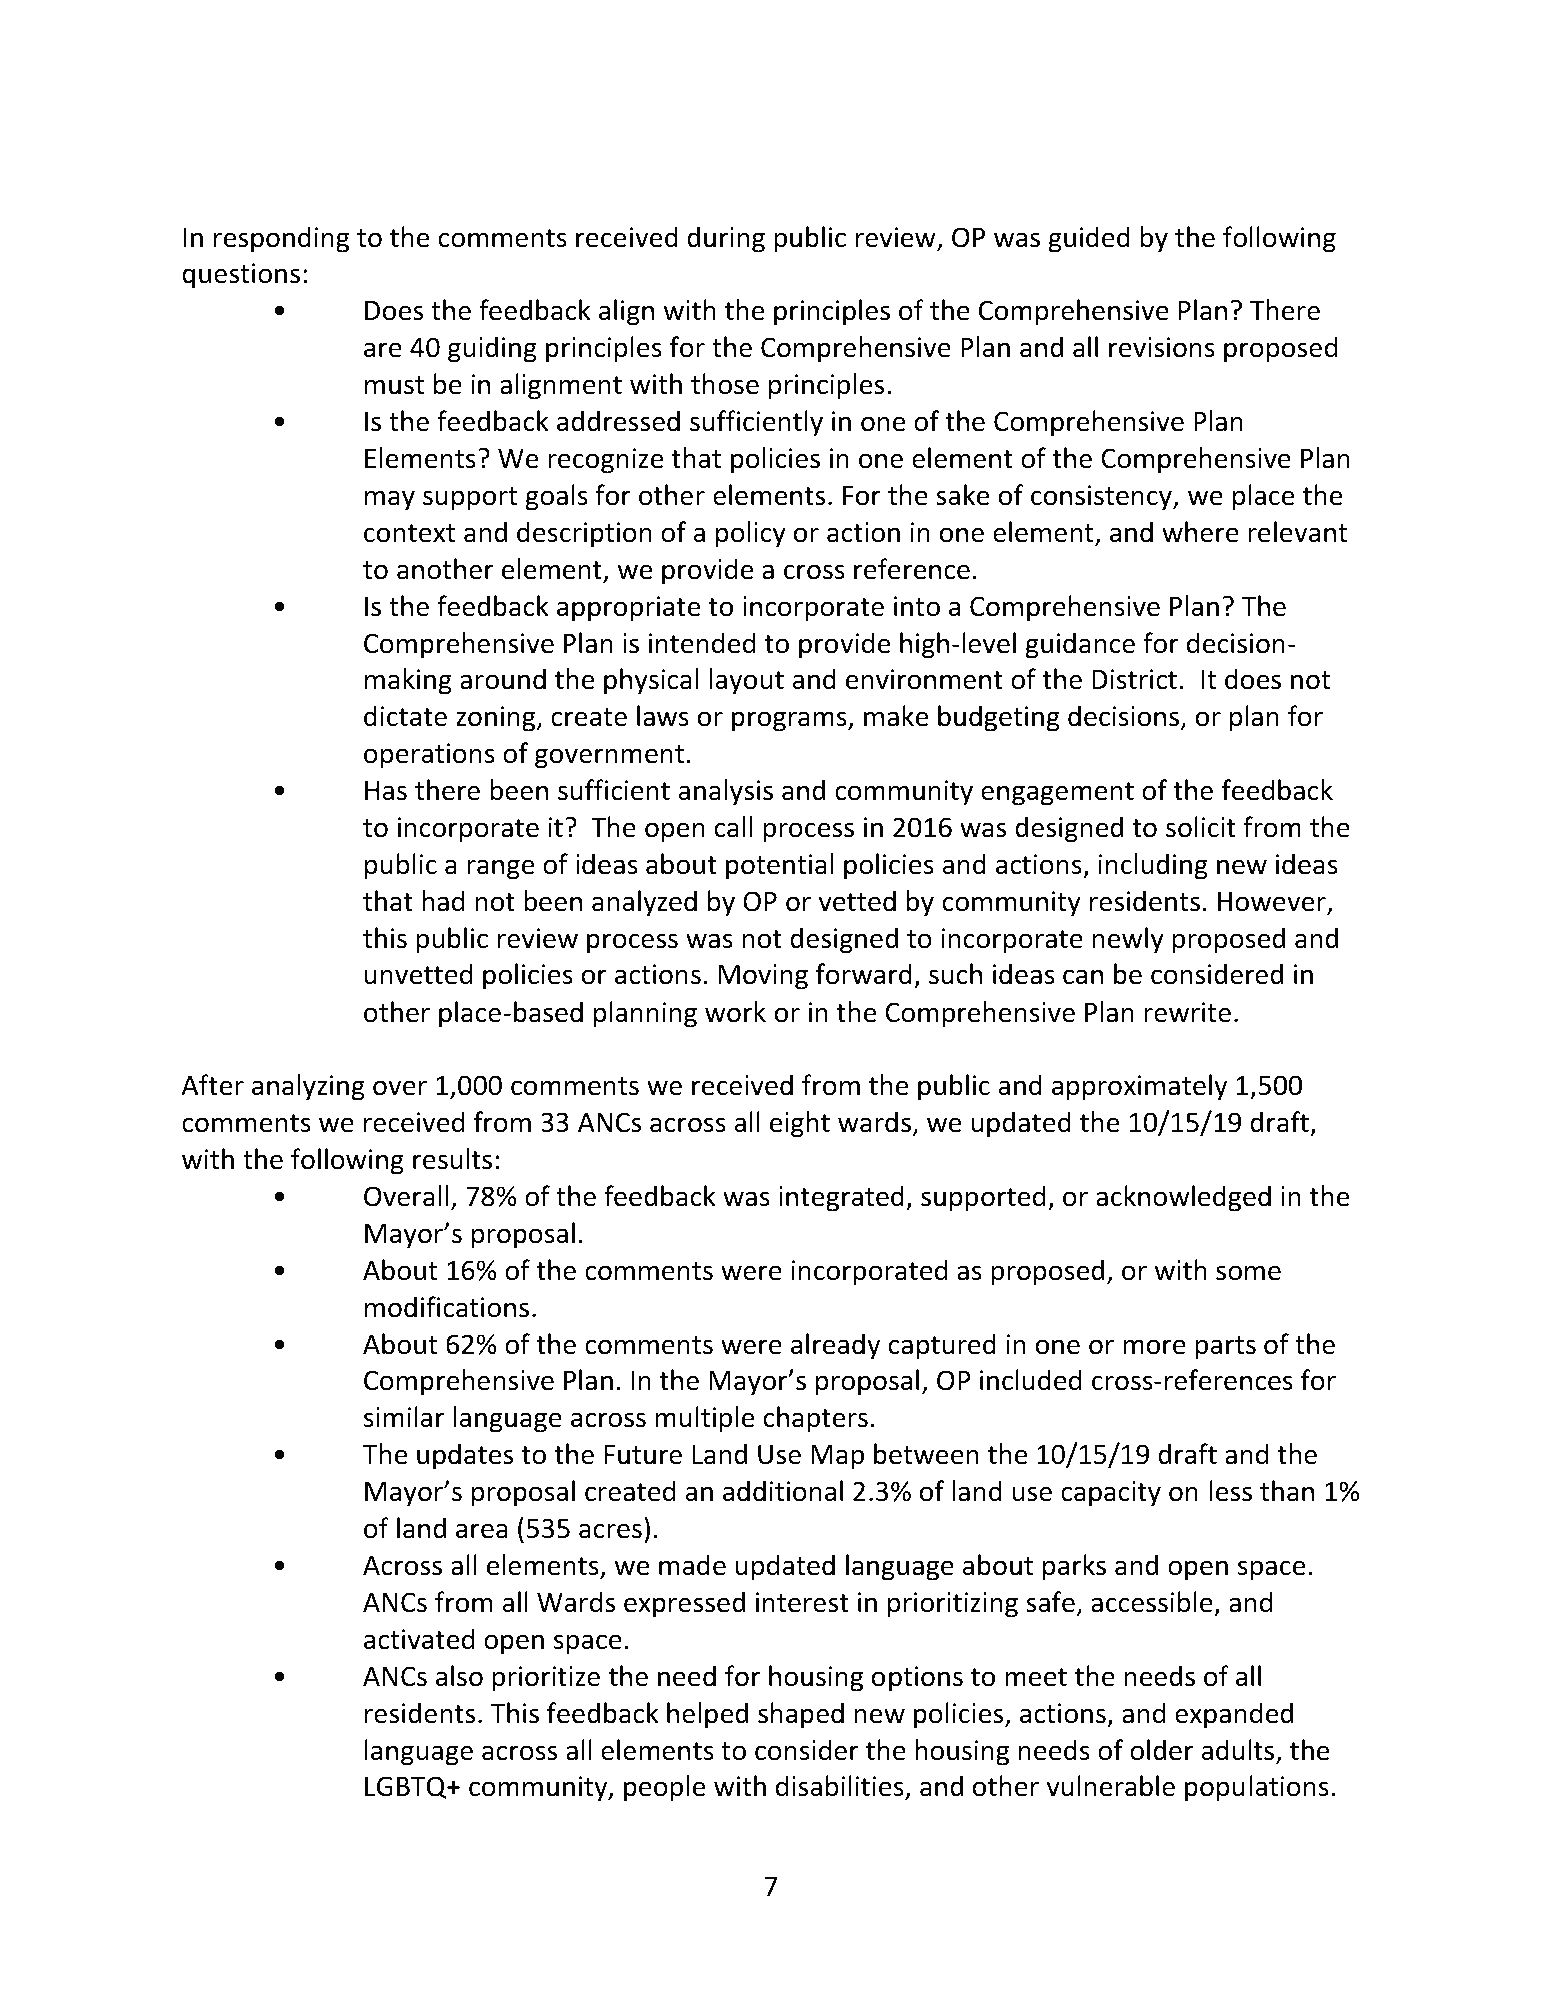 The height and width of the image is (1995, 1542). I want to click on where, so click(1200, 532).
